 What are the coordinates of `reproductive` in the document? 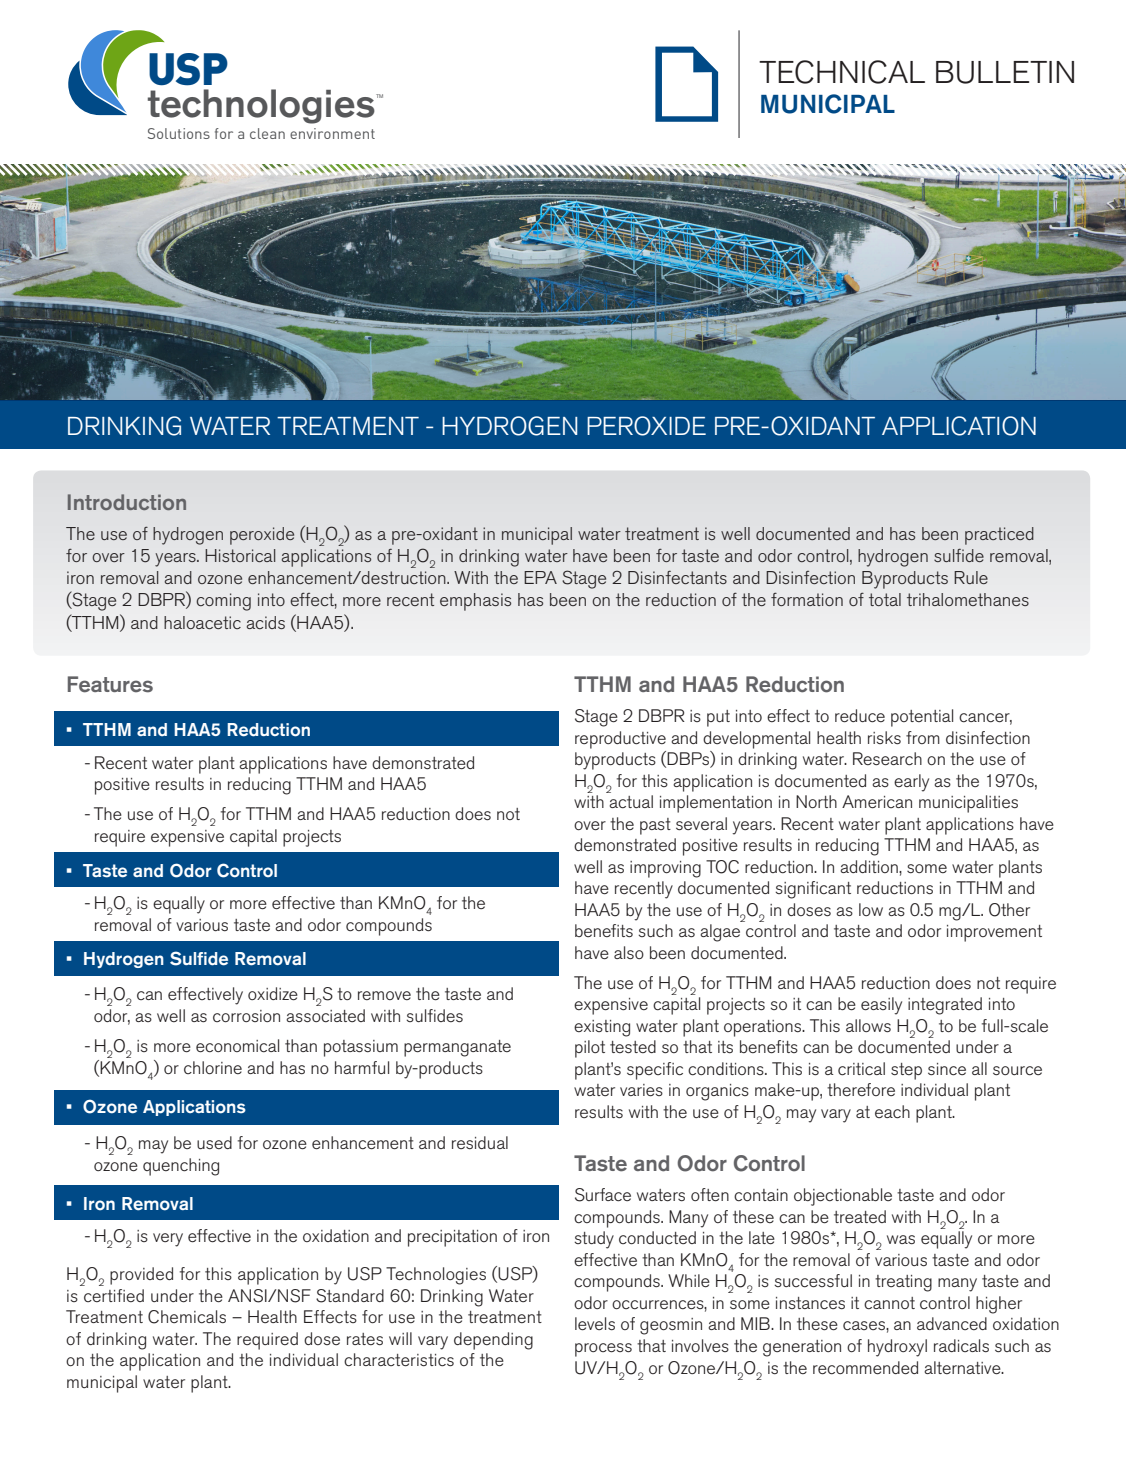 It's located at (620, 740).
